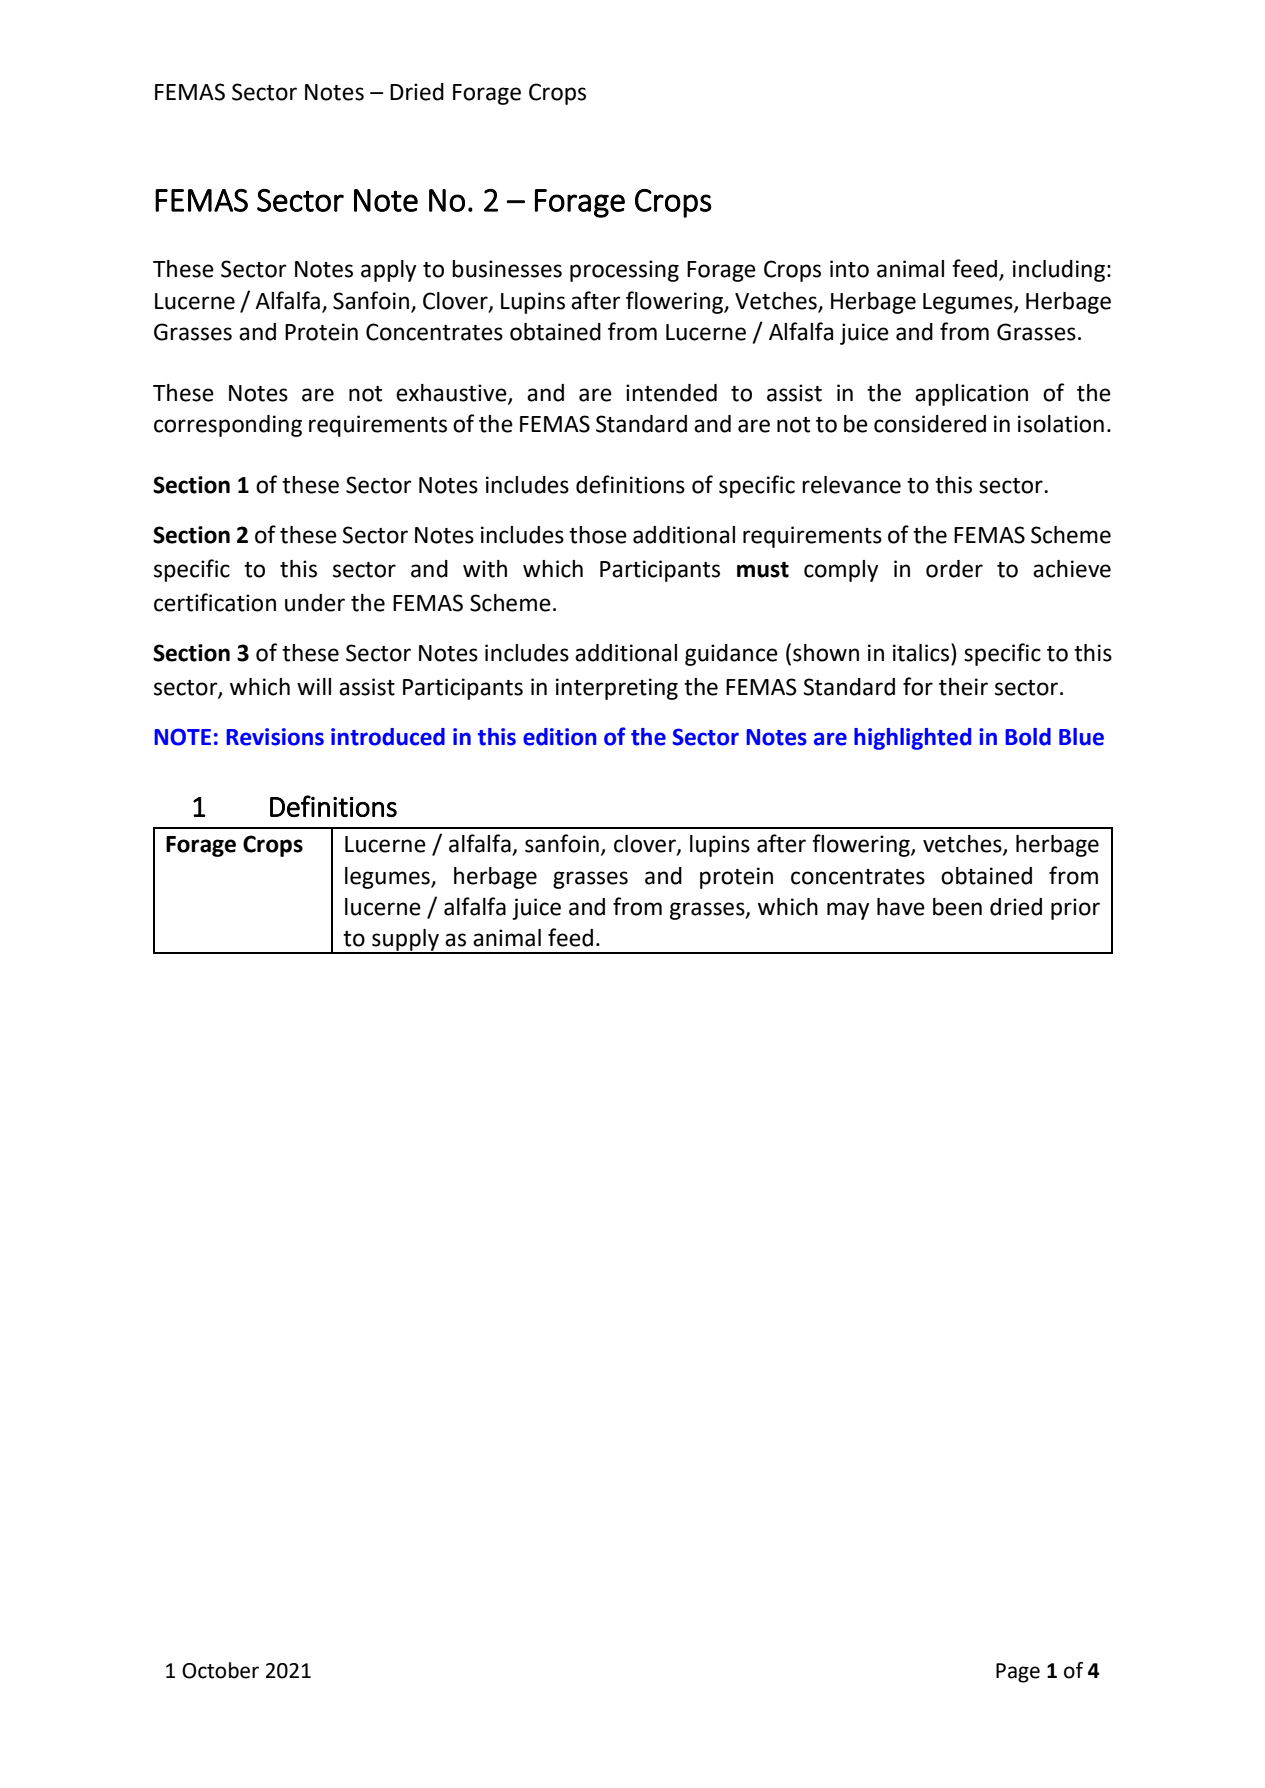  What do you see at coordinates (922, 652) in the screenshot?
I see `italics` at bounding box center [922, 652].
